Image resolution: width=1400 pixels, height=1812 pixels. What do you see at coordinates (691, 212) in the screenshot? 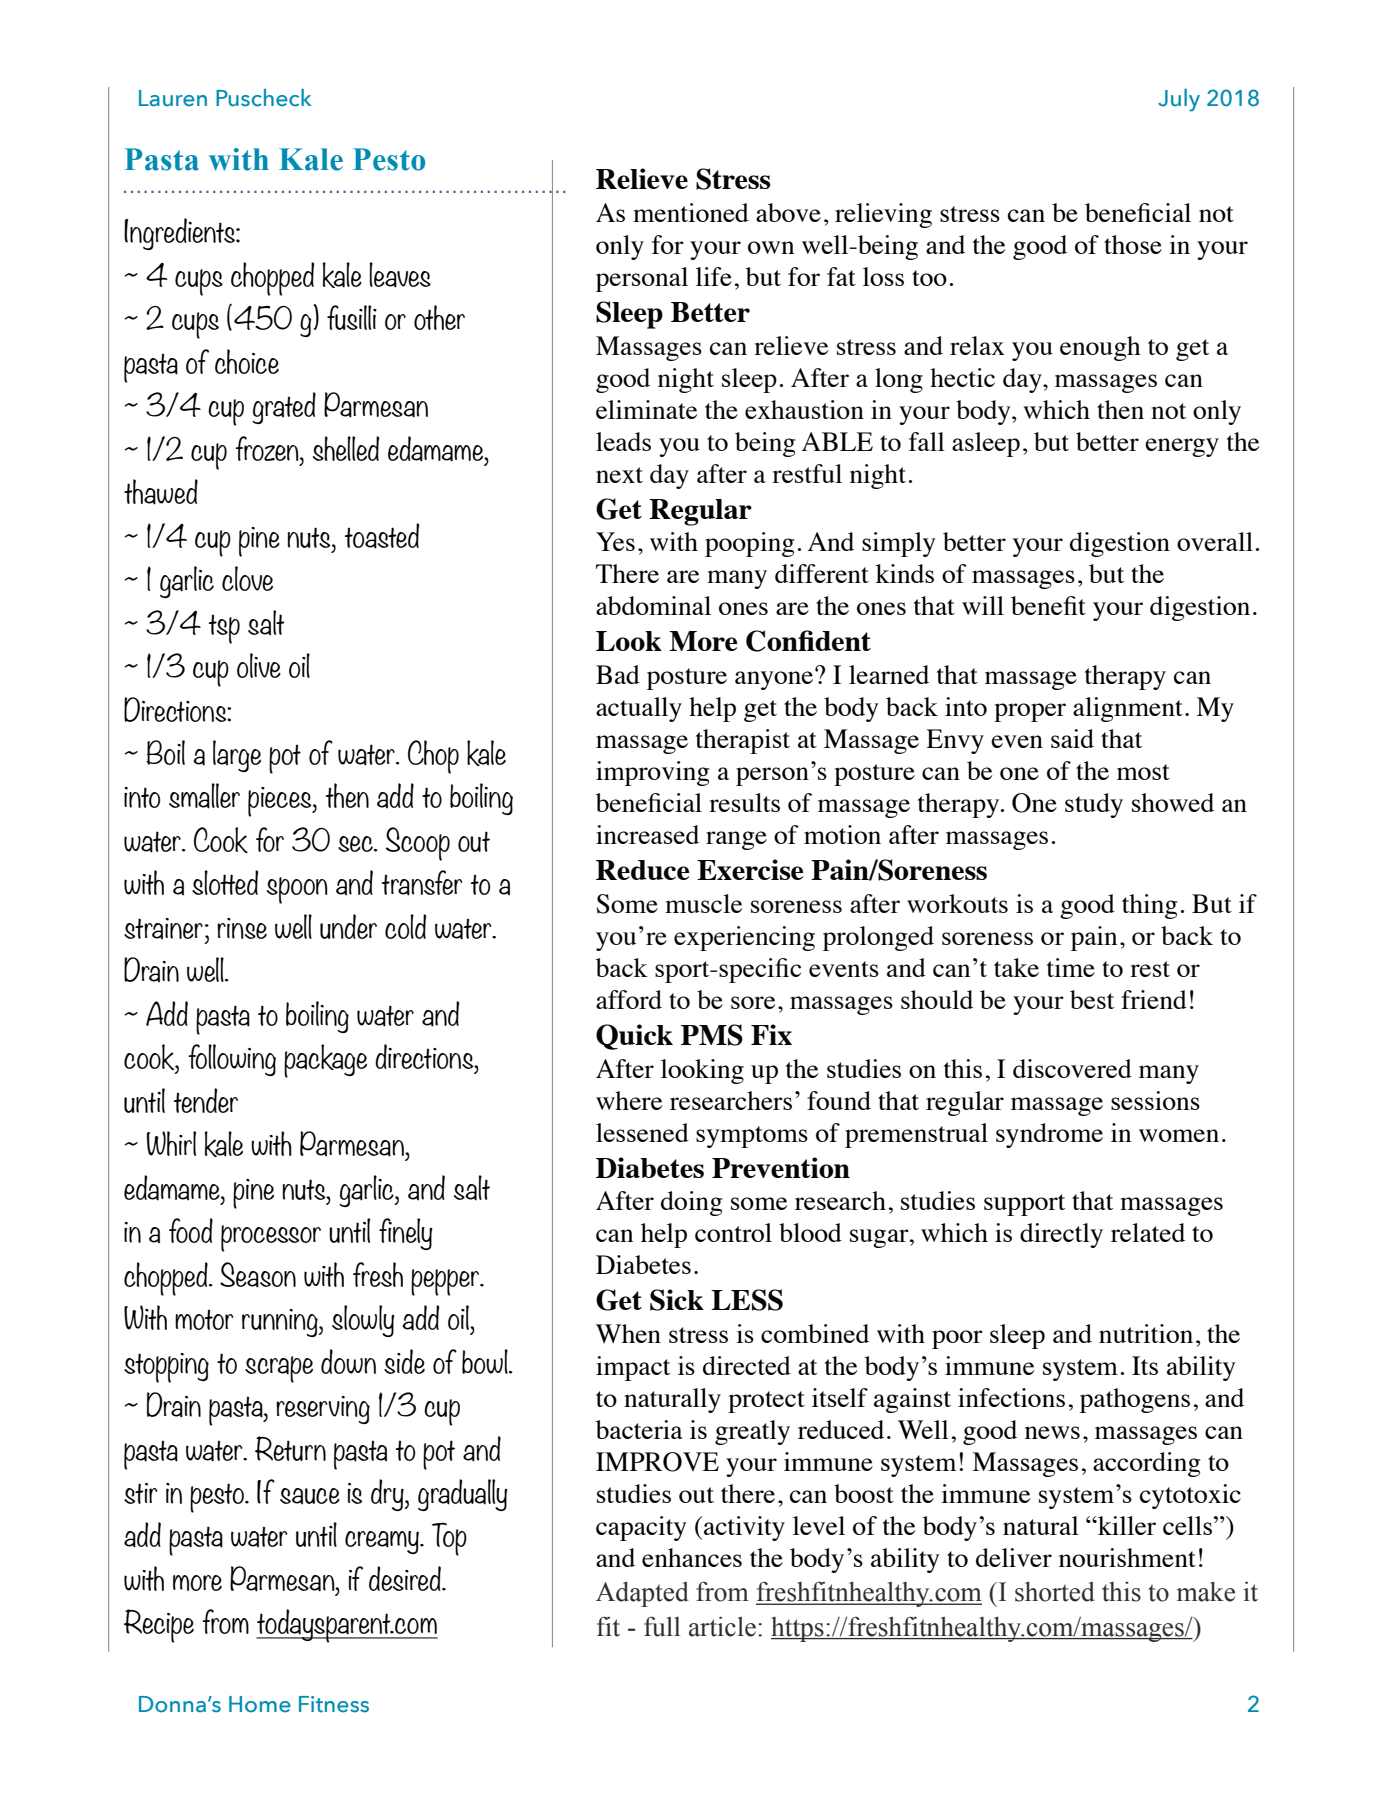
I see `mentioned` at bounding box center [691, 212].
